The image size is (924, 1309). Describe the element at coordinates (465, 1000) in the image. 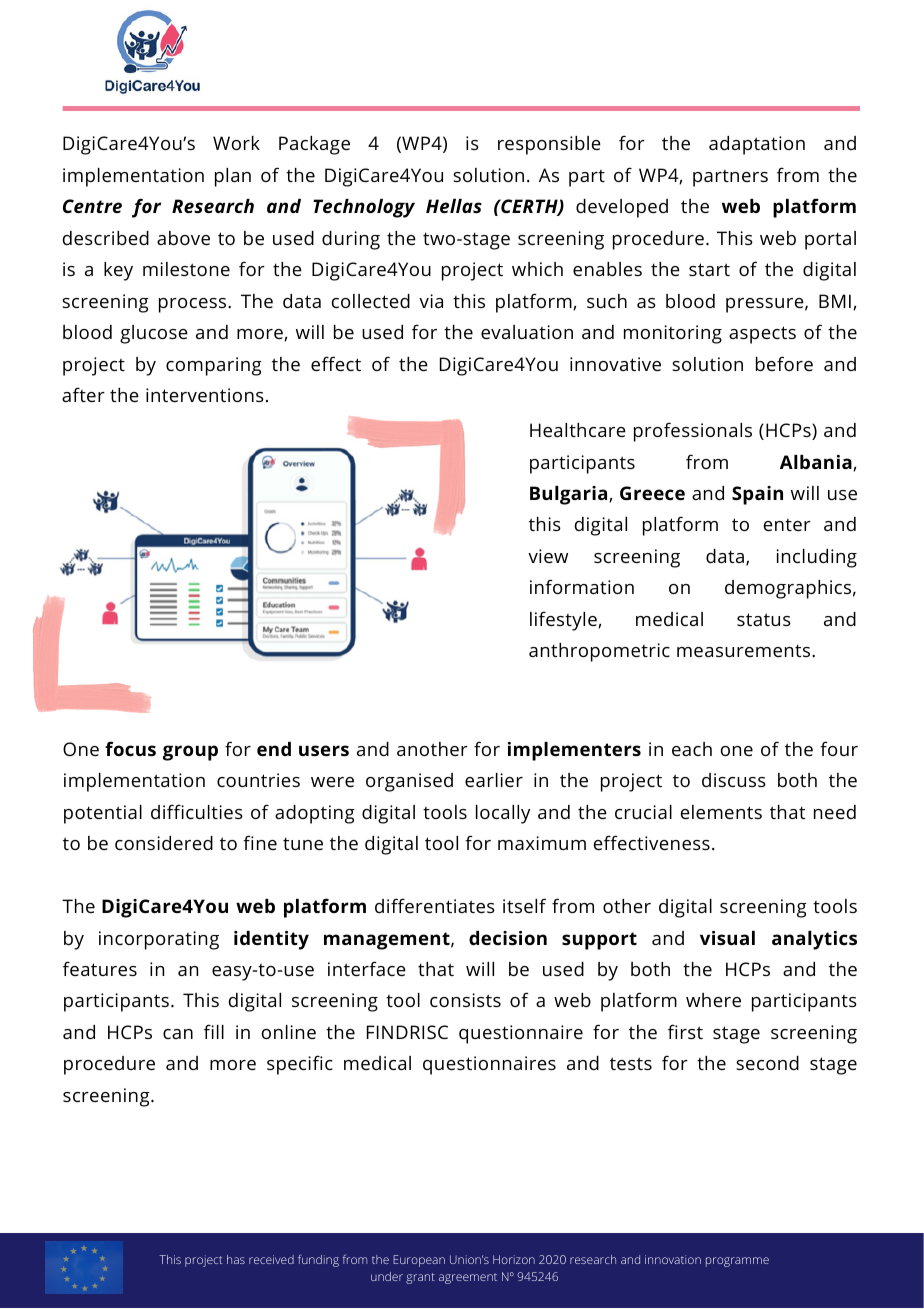

I see `consists` at that location.
